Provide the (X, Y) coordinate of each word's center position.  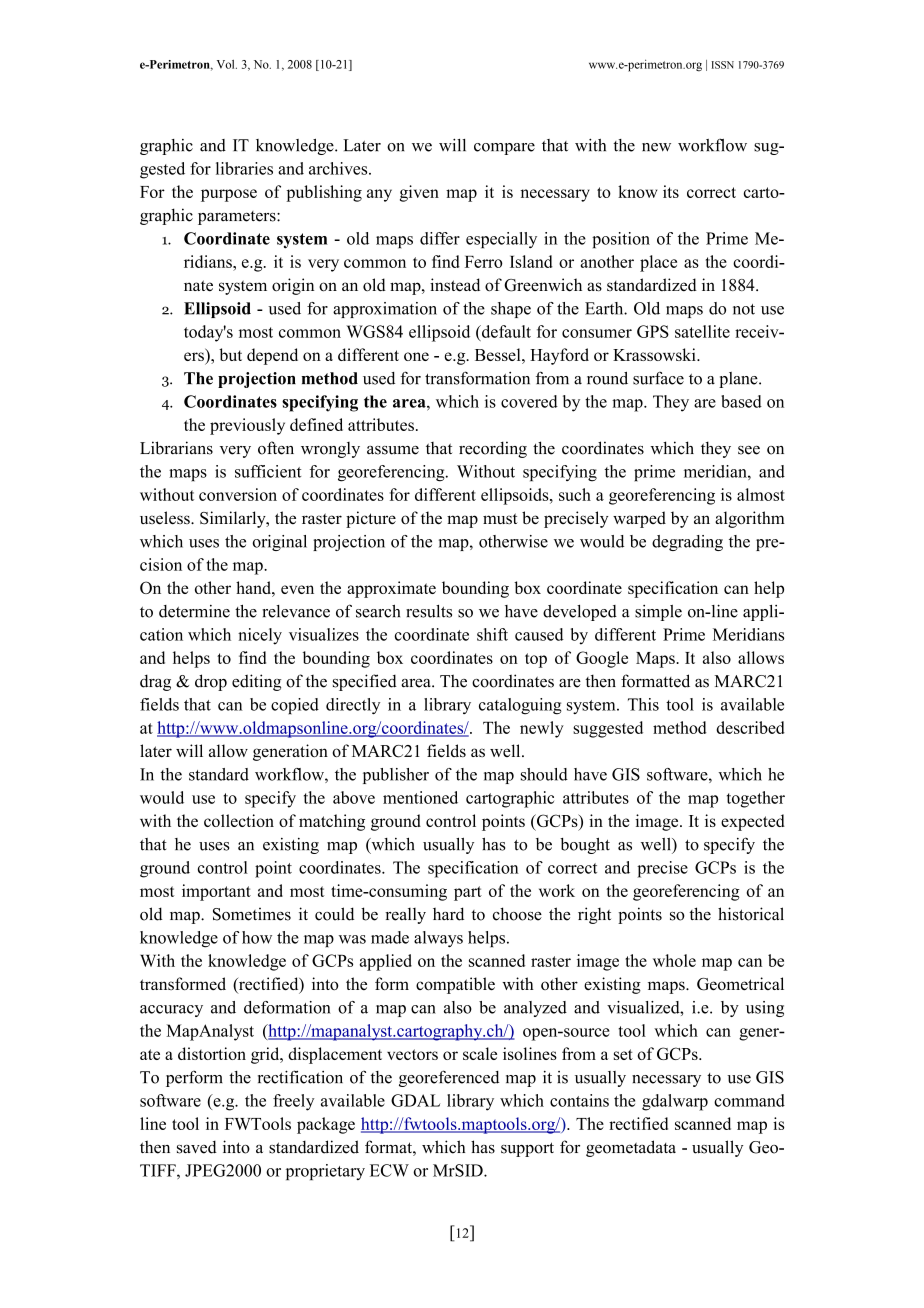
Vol (227, 64)
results (429, 611)
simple (658, 613)
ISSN (723, 65)
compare (504, 149)
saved (197, 1147)
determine (194, 611)
